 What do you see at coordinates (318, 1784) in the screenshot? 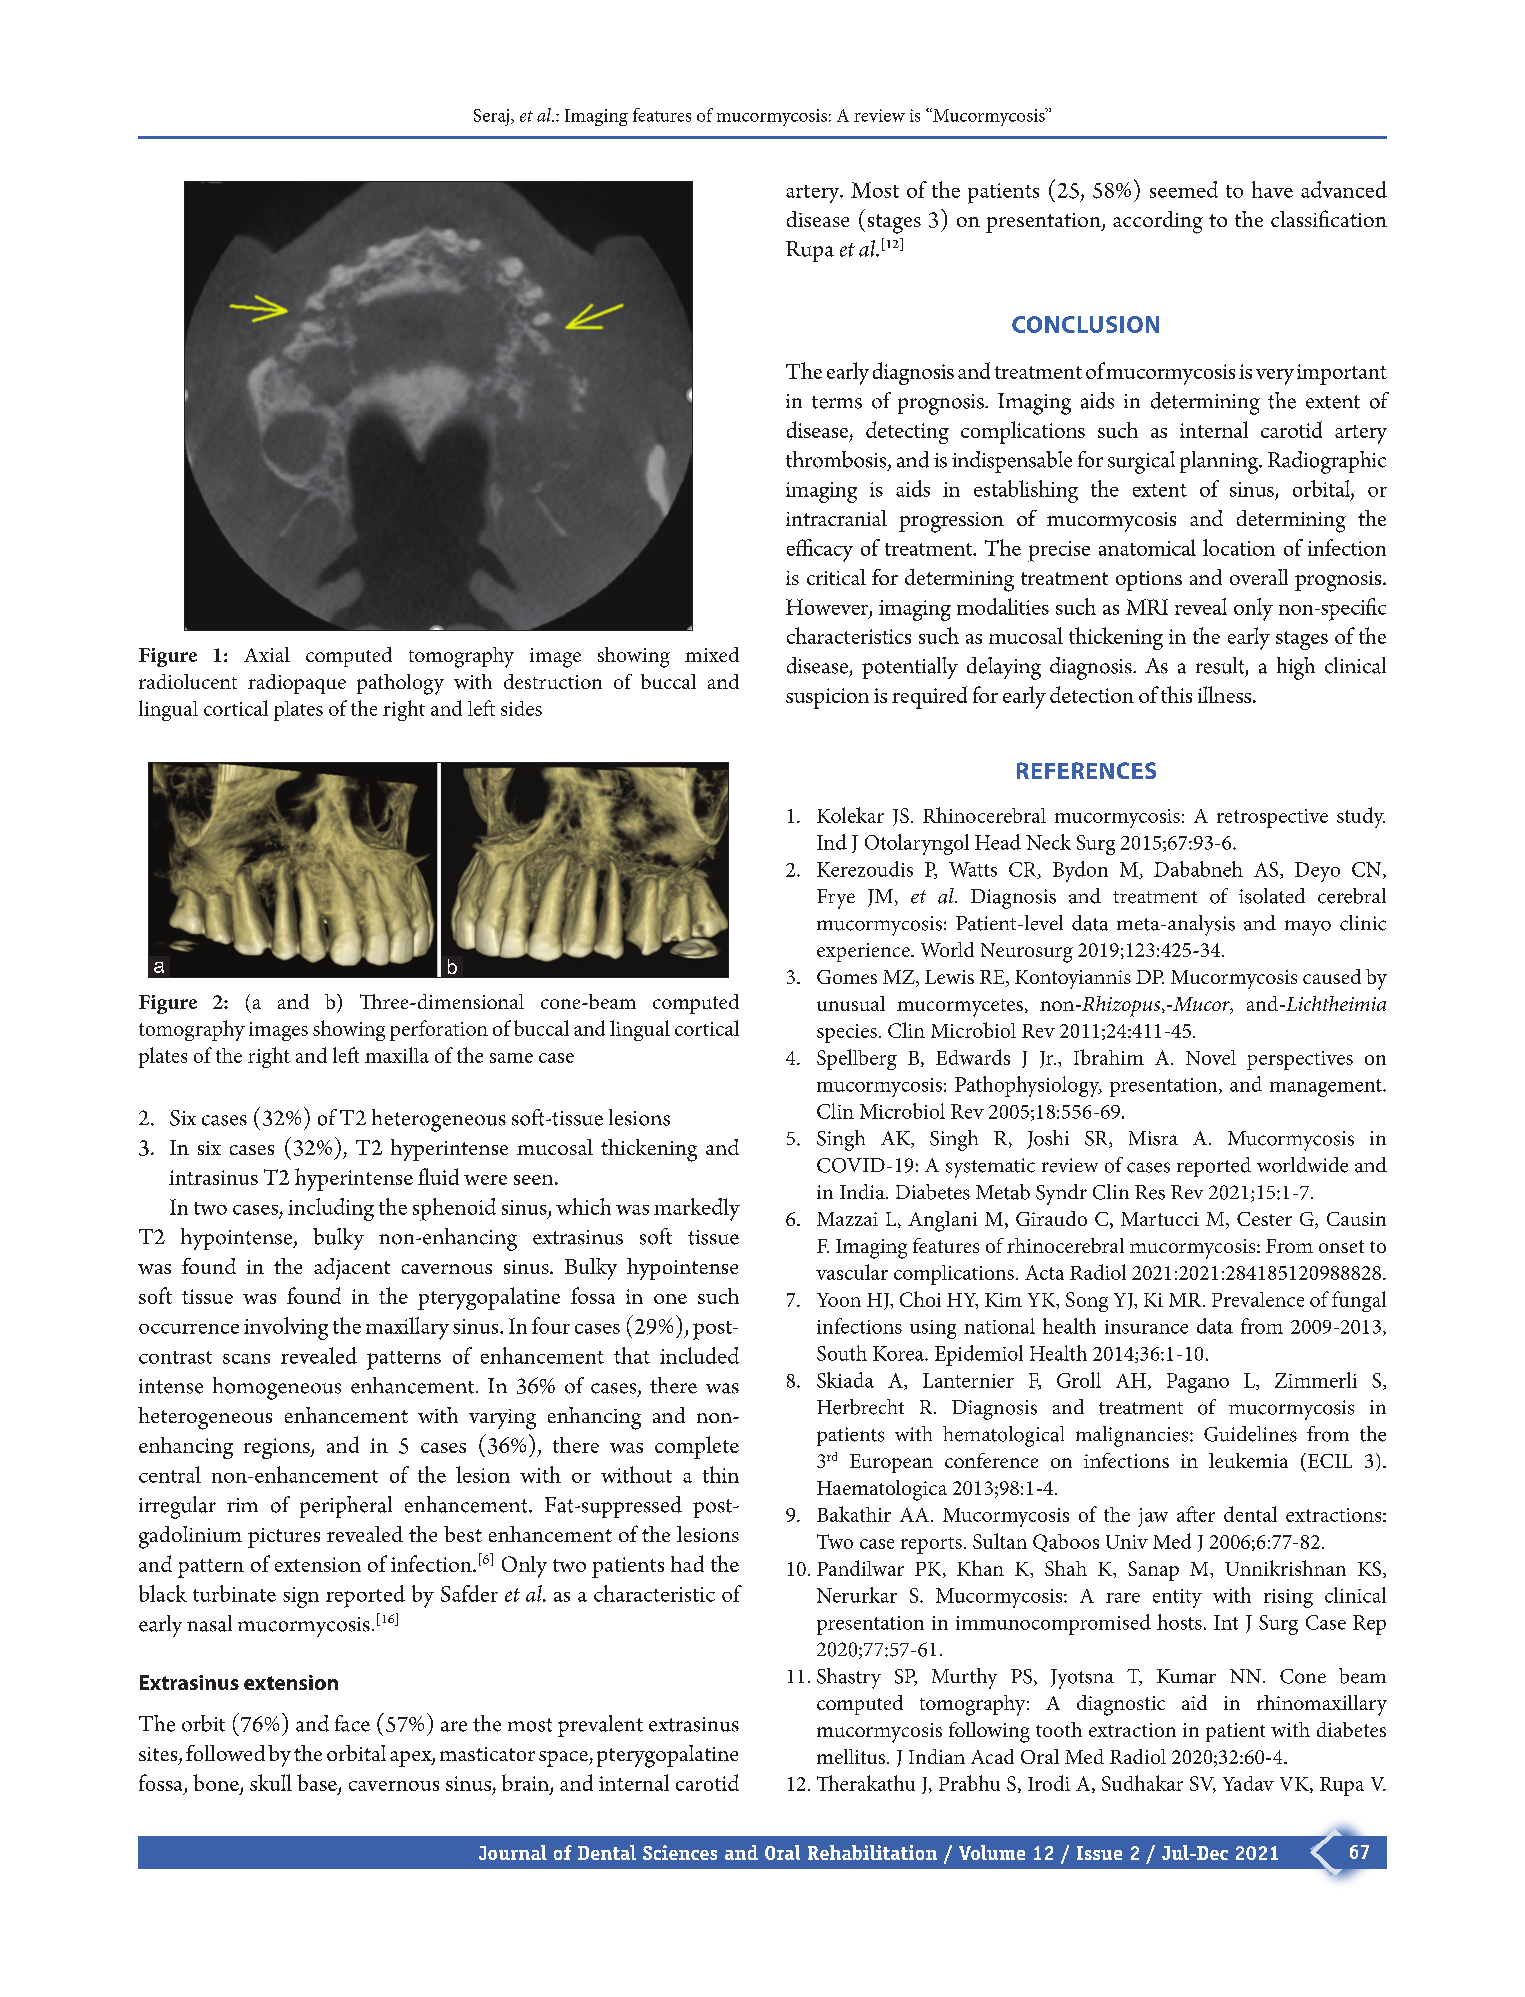
I see `base` at bounding box center [318, 1784].
